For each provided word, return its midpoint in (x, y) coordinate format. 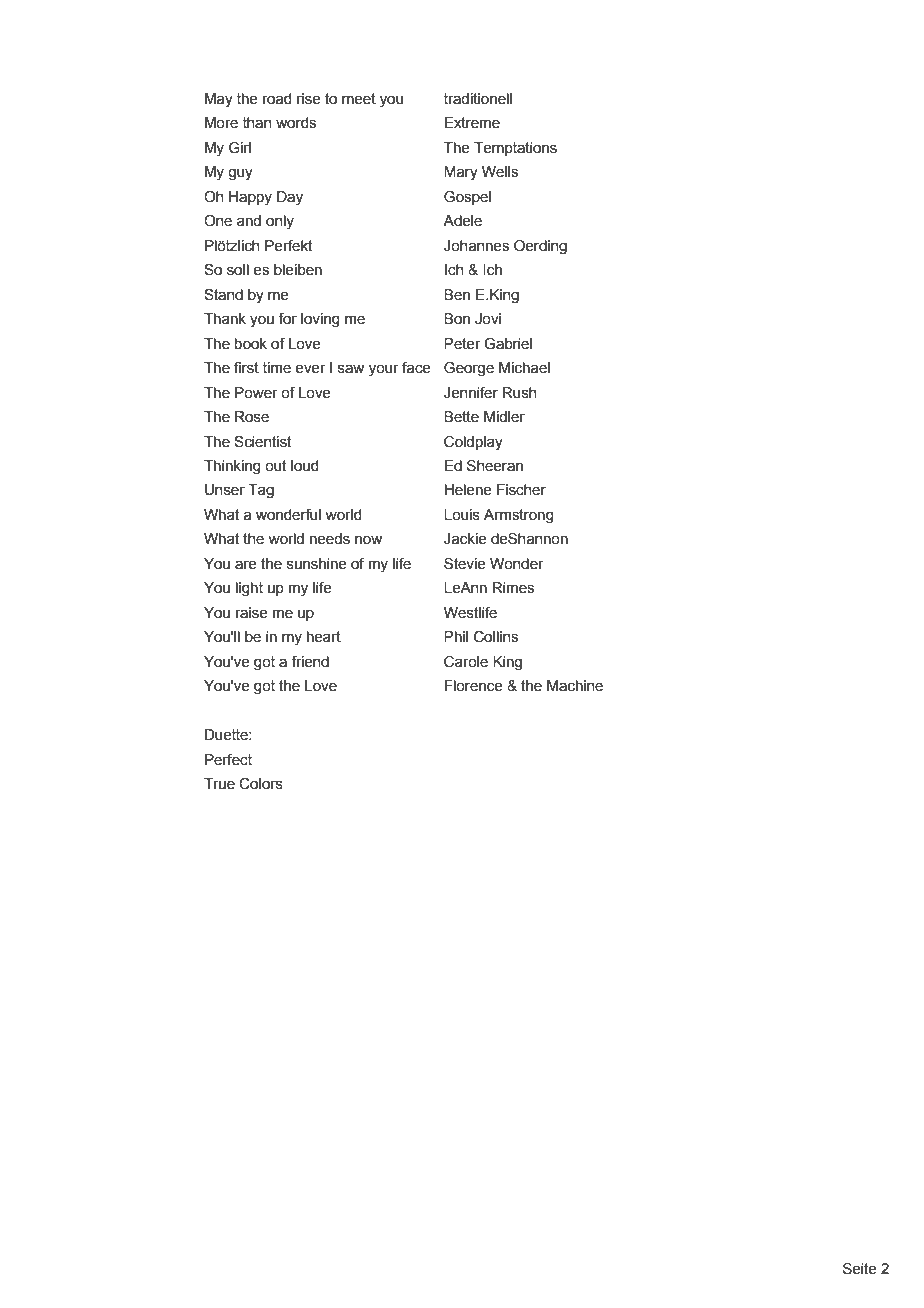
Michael (524, 368)
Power (256, 393)
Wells (500, 172)
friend (310, 662)
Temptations (515, 149)
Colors (261, 784)
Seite (860, 1269)
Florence (473, 686)
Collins (496, 637)
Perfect (228, 760)
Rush (519, 393)
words (296, 123)
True (219, 784)
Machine (575, 686)
